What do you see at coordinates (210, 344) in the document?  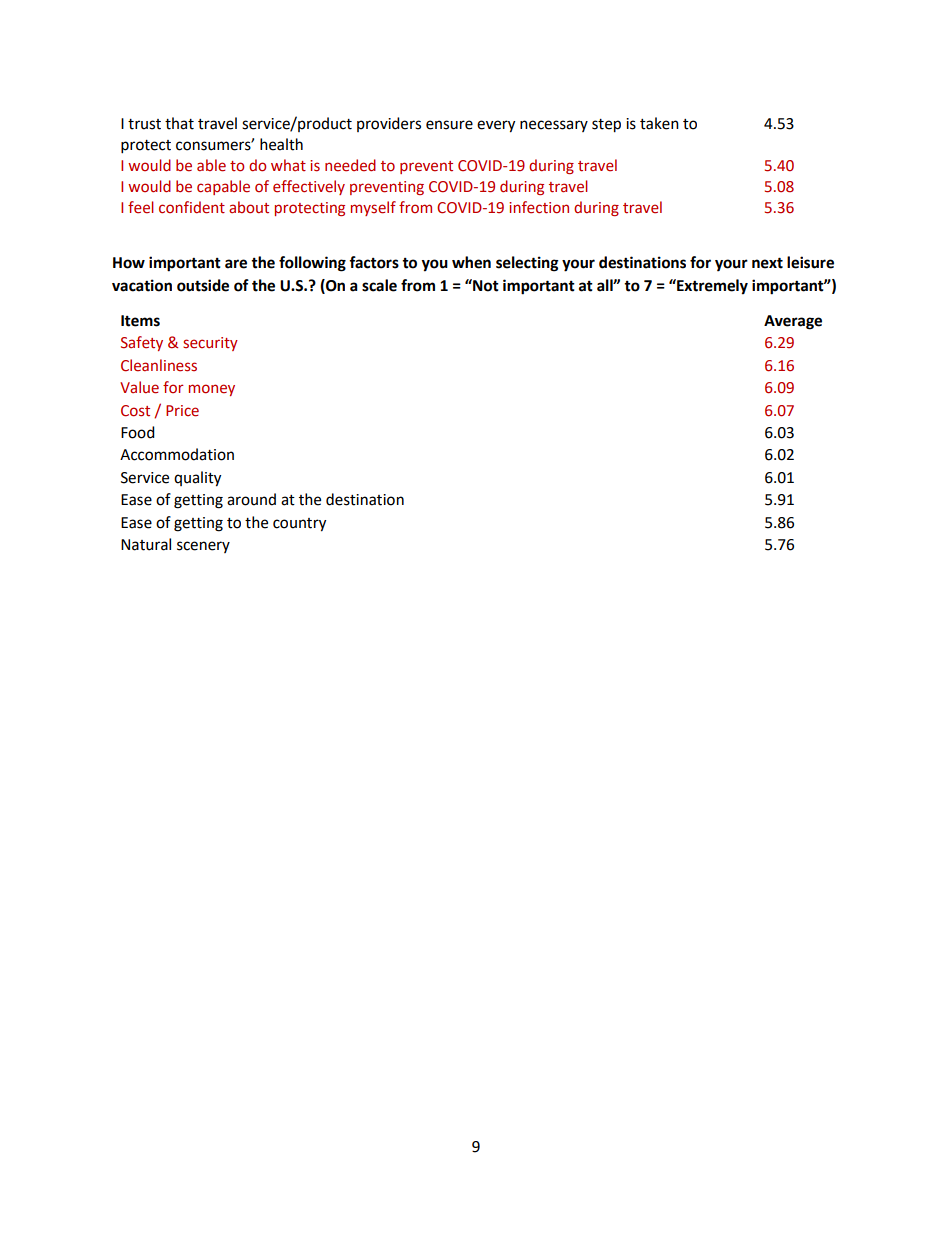 I see `security` at bounding box center [210, 344].
